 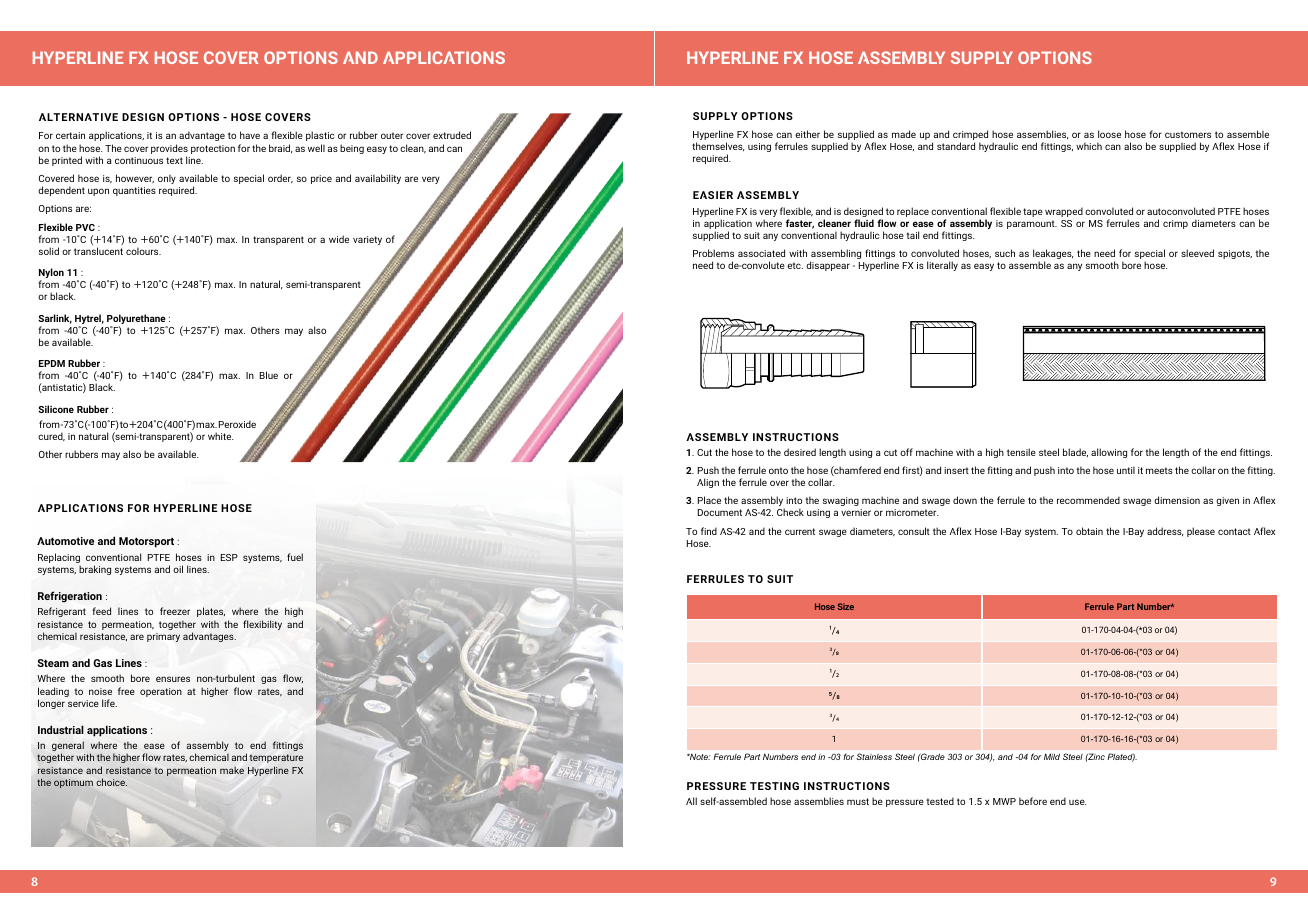 I want to click on make, so click(x=232, y=770).
